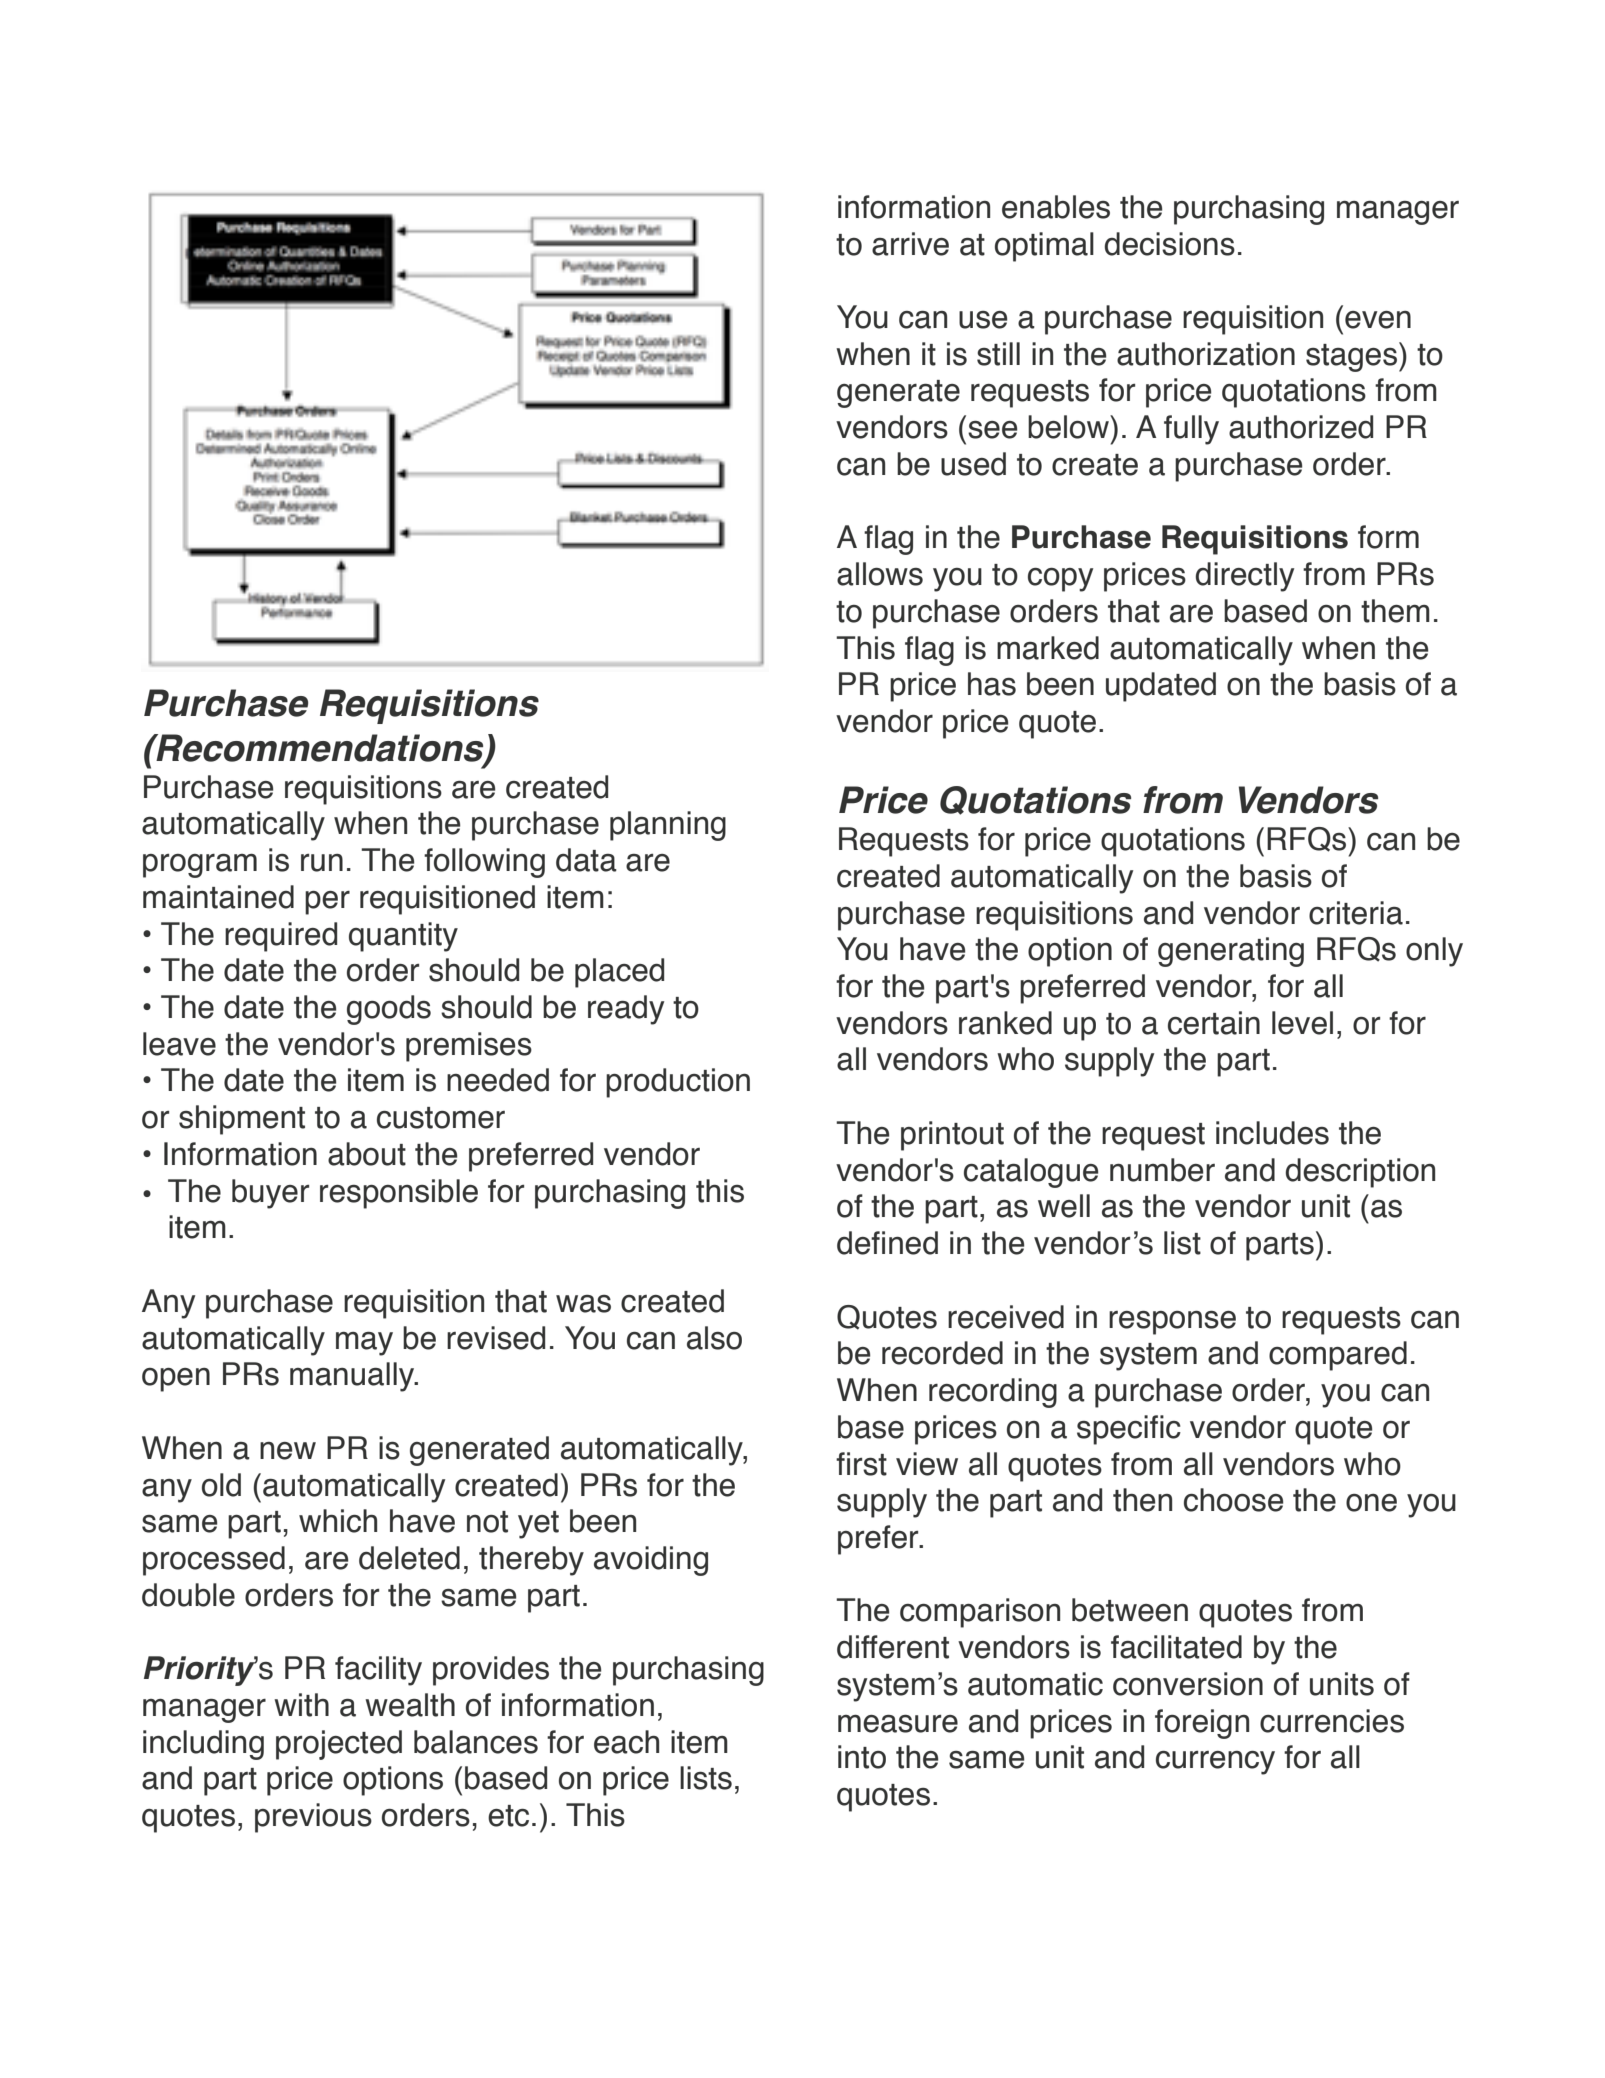  What do you see at coordinates (910, 244) in the page?
I see `arrive` at bounding box center [910, 244].
